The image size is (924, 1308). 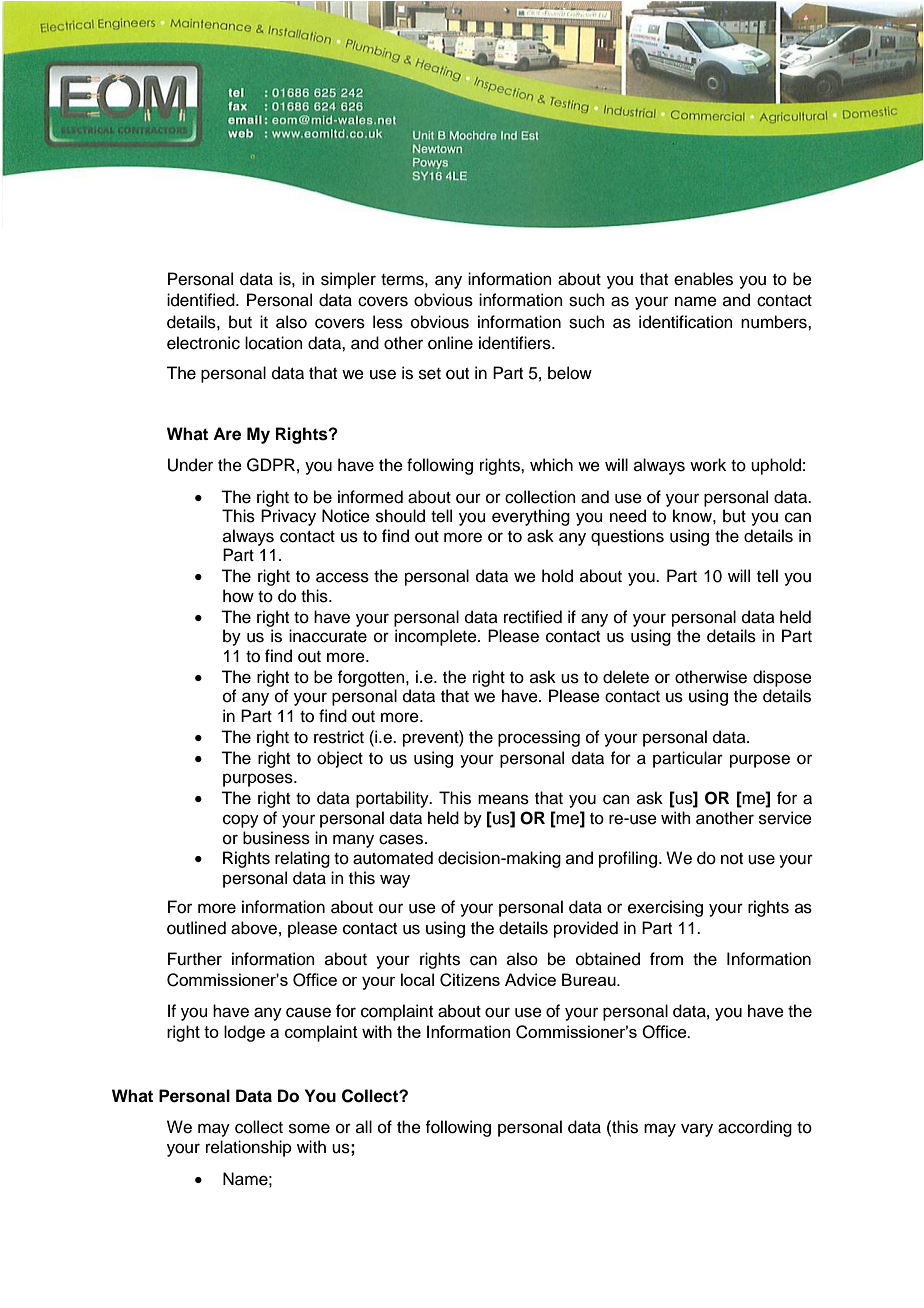 What do you see at coordinates (539, 738) in the page?
I see `processing` at bounding box center [539, 738].
